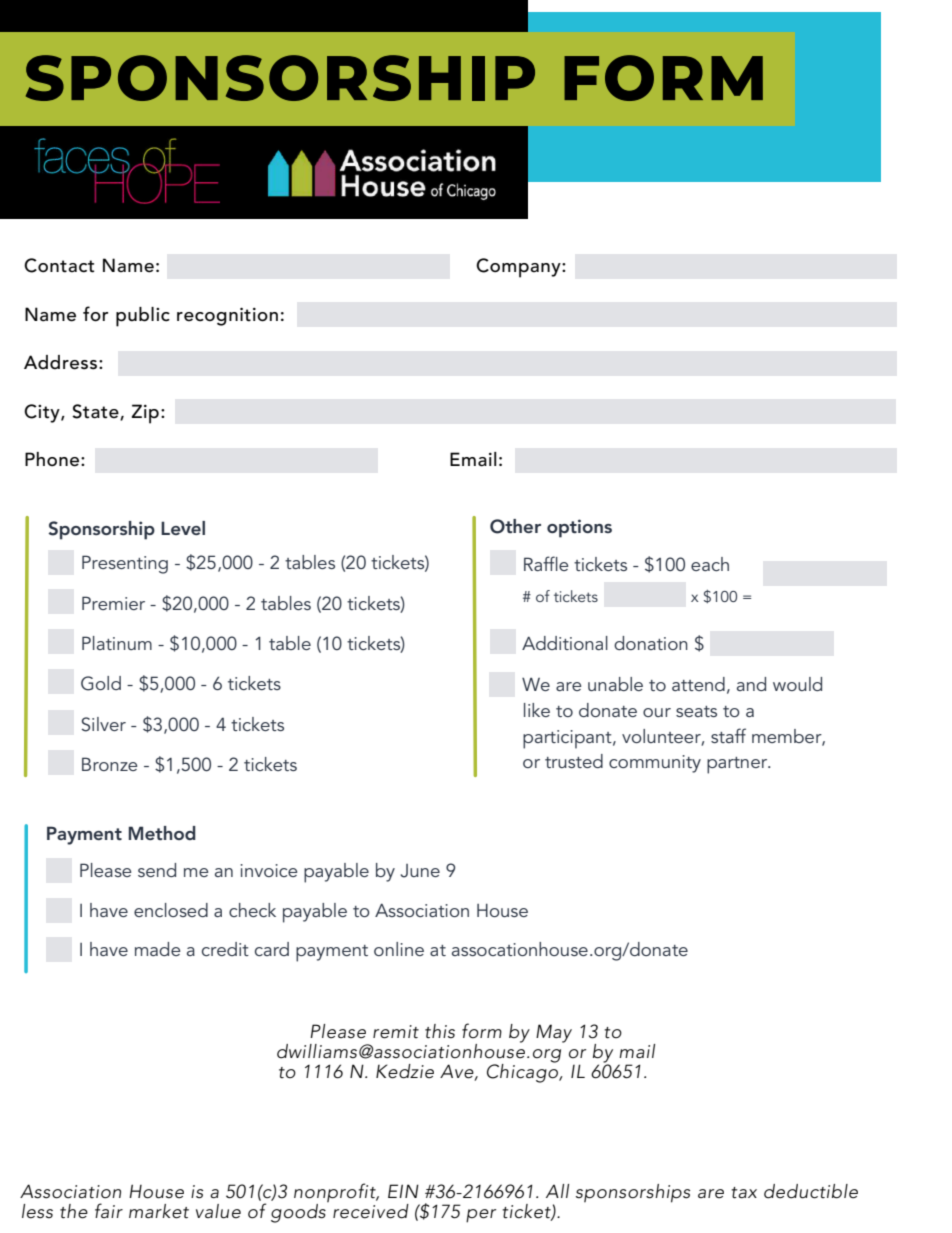  I want to click on public, so click(143, 317).
